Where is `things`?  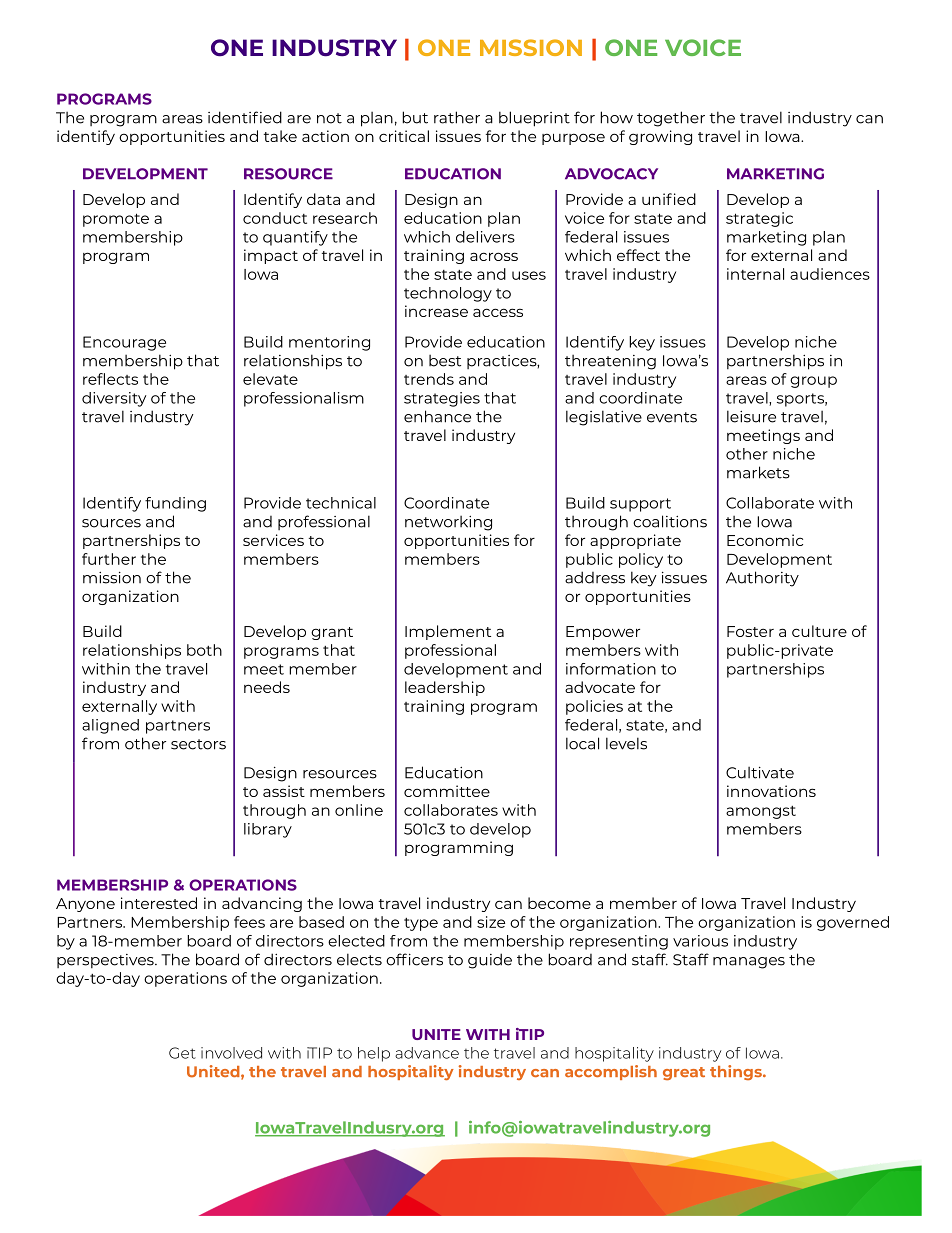 things is located at coordinates (737, 1072).
